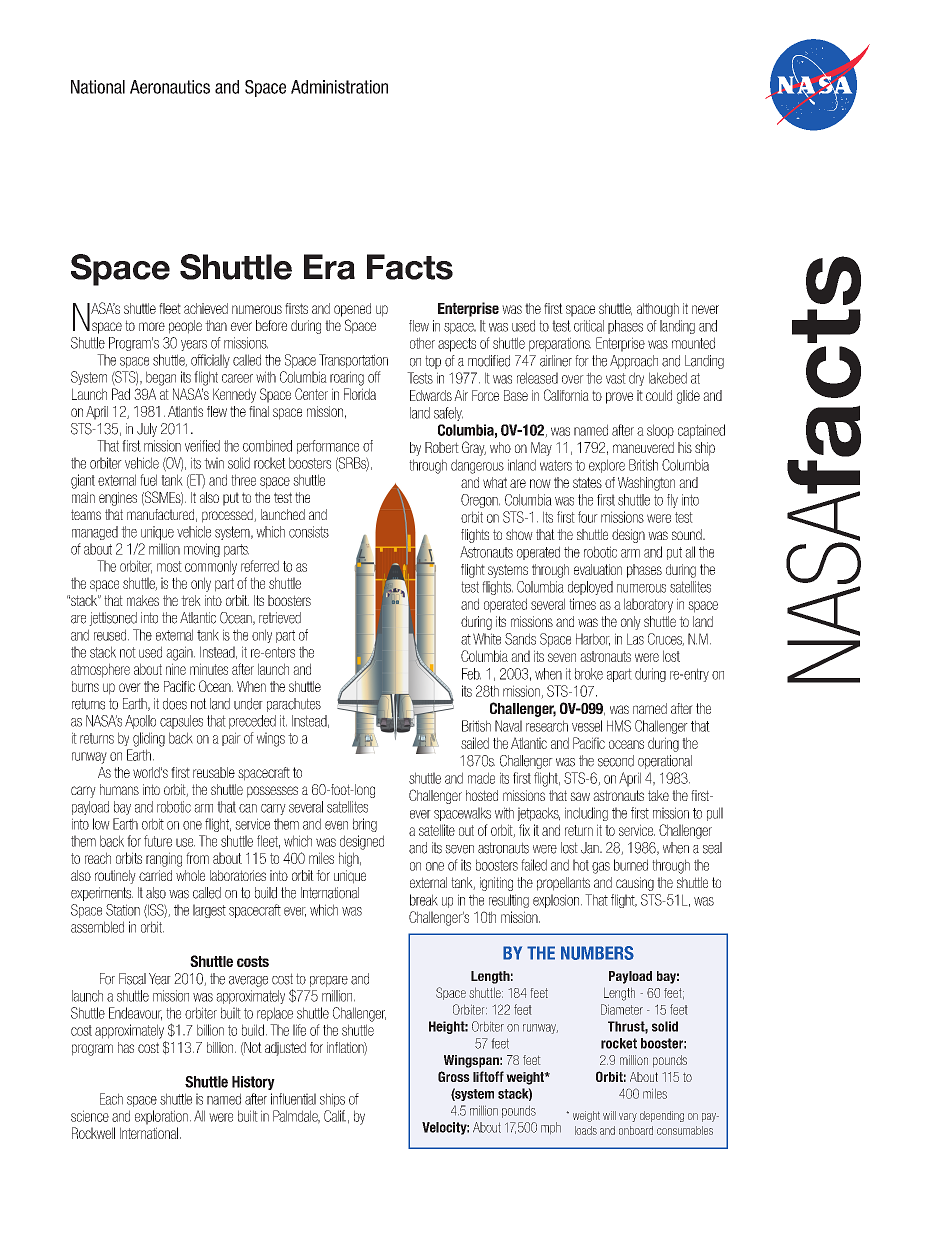  I want to click on Administration, so click(339, 87).
